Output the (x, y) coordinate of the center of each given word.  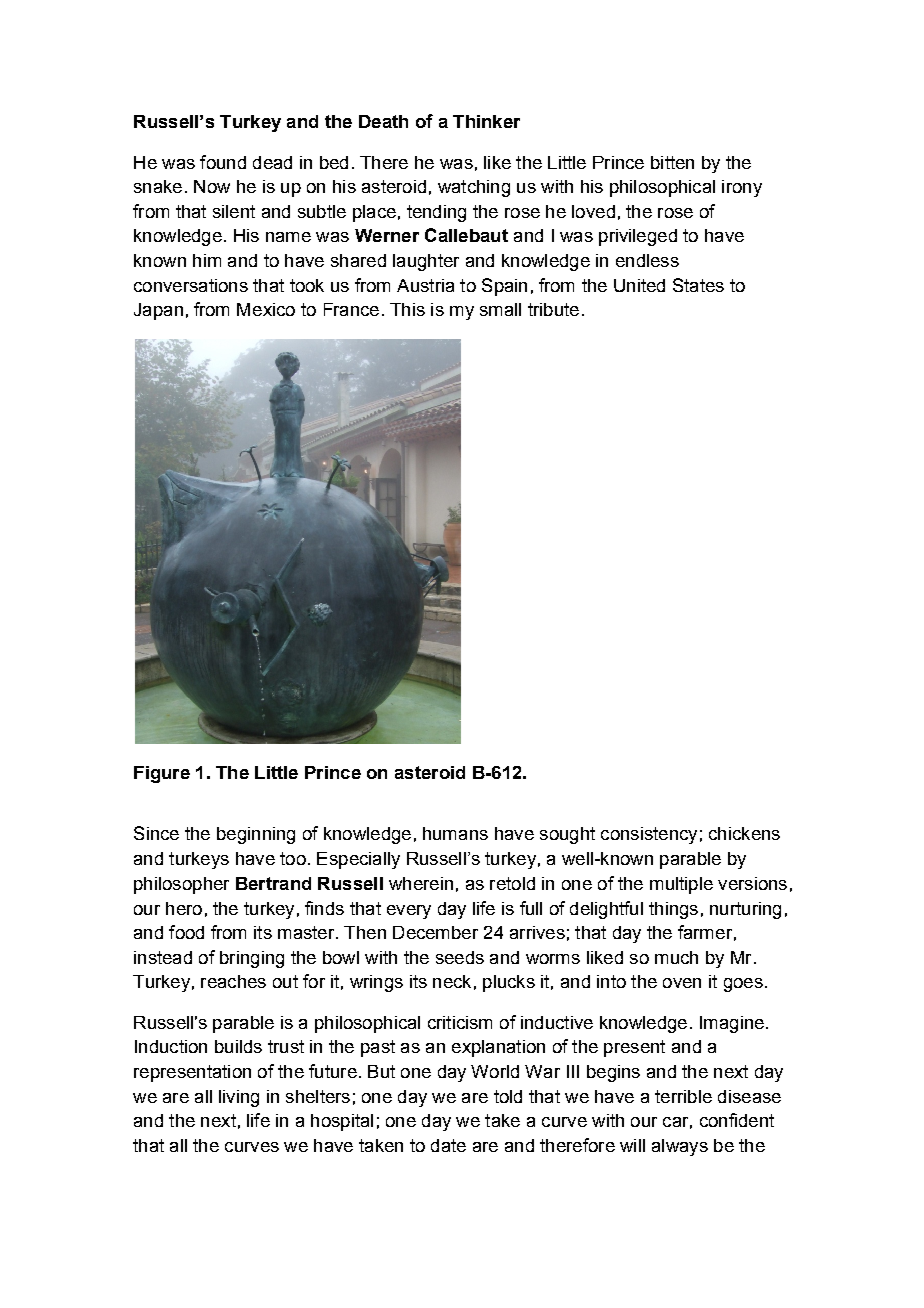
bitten (672, 162)
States (698, 285)
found (223, 162)
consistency (649, 835)
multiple (681, 885)
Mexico (266, 309)
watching (474, 188)
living (239, 1098)
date (448, 1145)
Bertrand (273, 883)
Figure (162, 774)
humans (455, 833)
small (500, 309)
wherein (421, 883)
